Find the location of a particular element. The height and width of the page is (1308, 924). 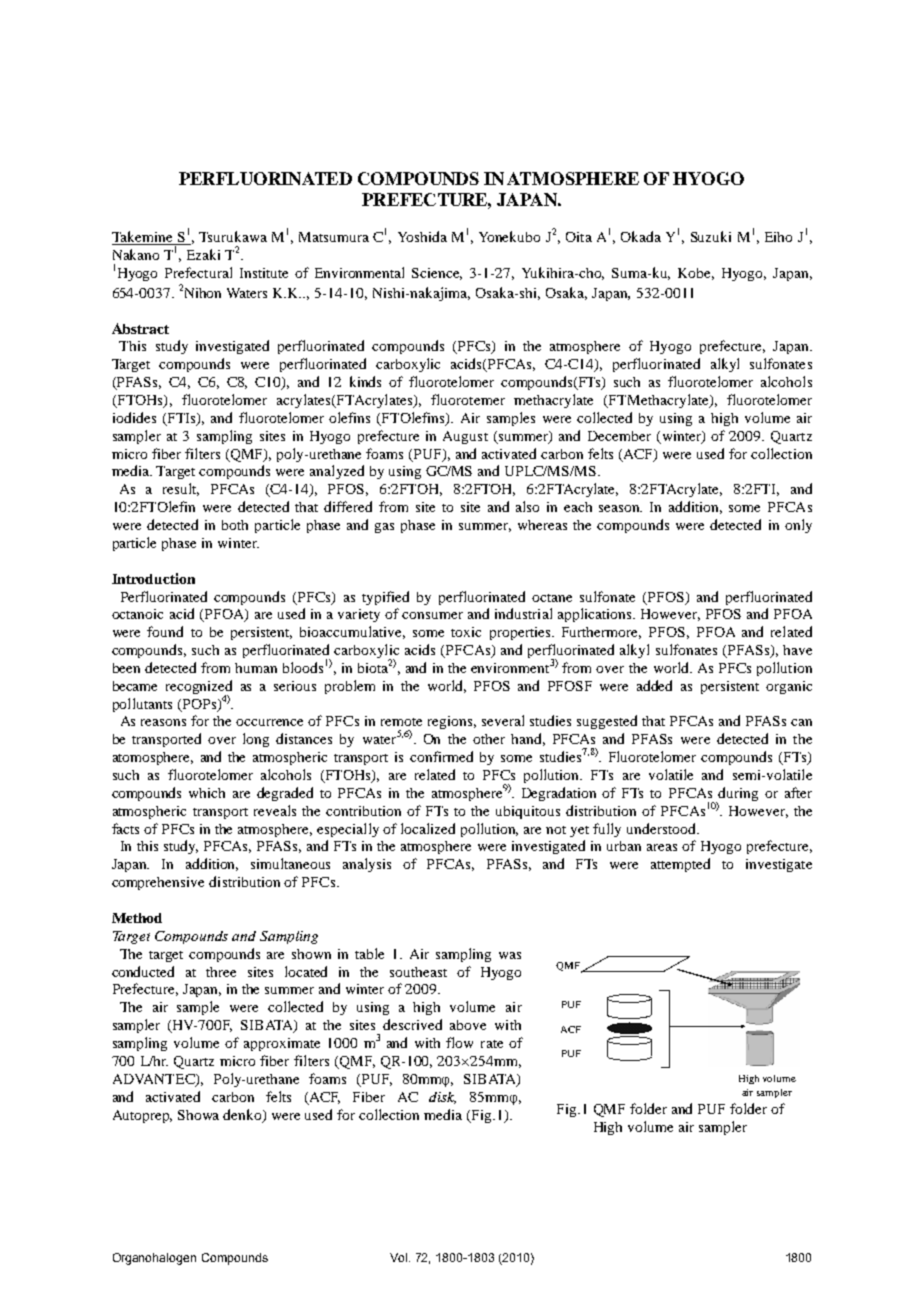

localized is located at coordinates (428, 828).
